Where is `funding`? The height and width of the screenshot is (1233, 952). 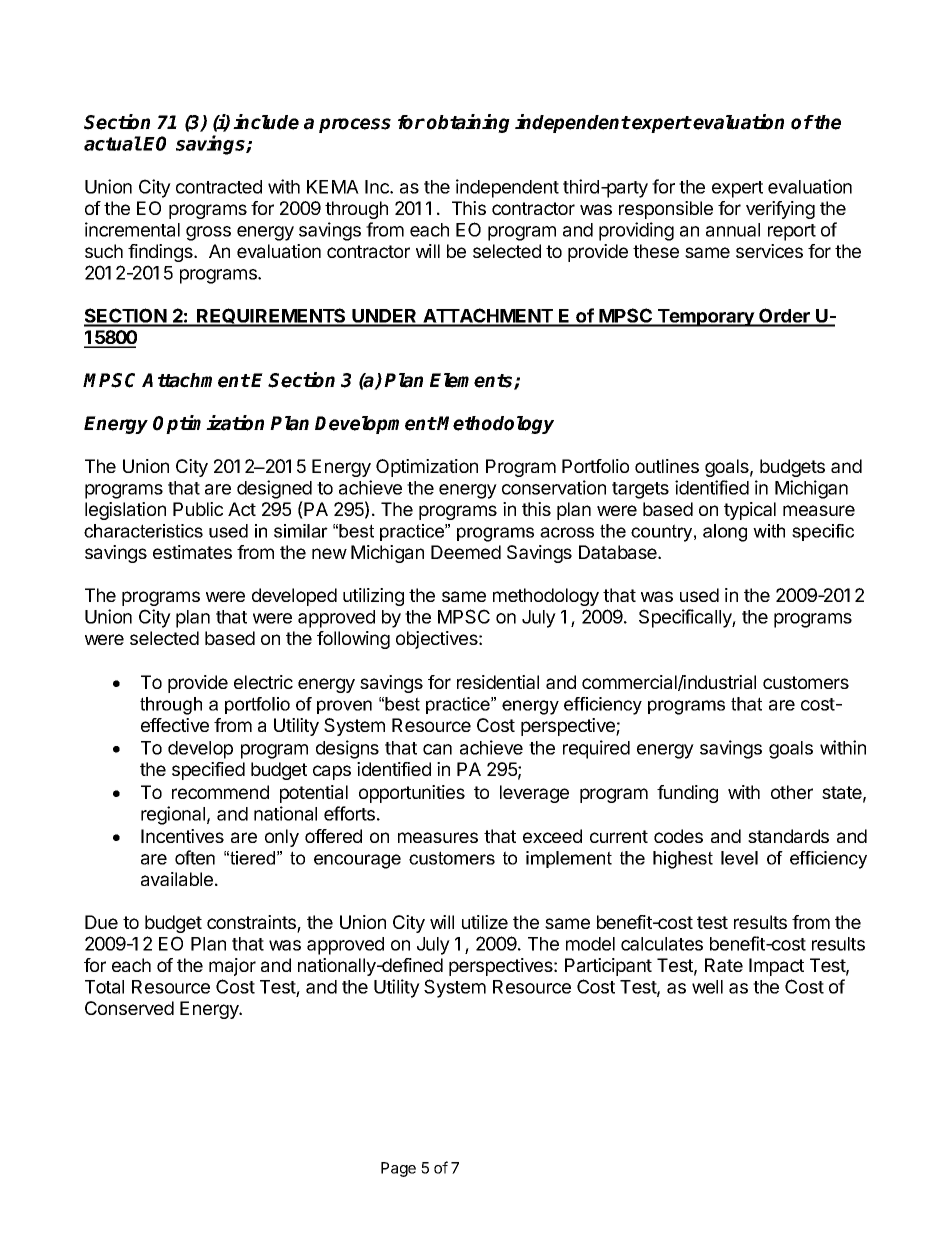 funding is located at coordinates (687, 794).
